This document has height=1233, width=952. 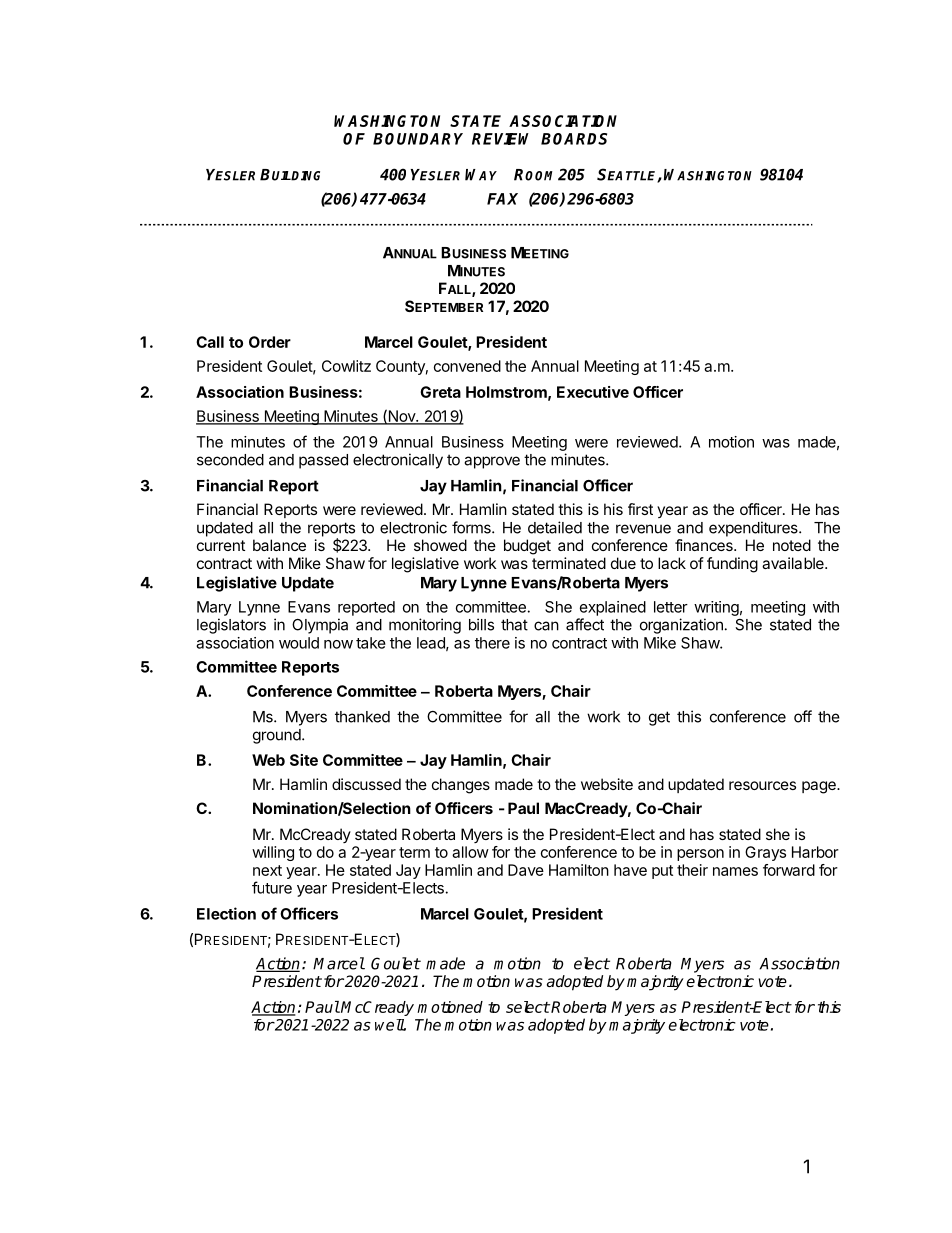 What do you see at coordinates (440, 392) in the document?
I see `Greta` at bounding box center [440, 392].
